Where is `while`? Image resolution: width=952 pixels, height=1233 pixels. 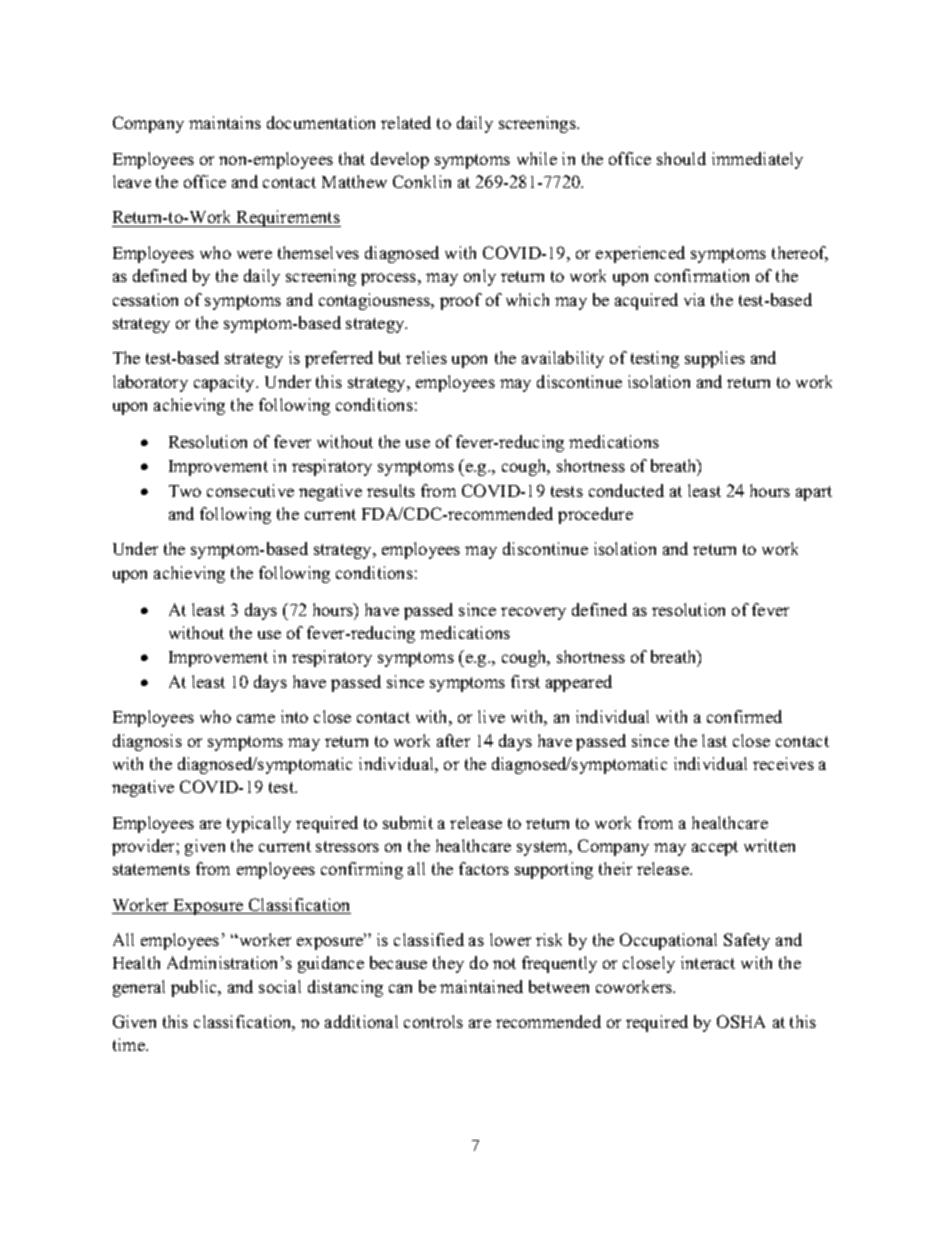
while is located at coordinates (537, 158).
